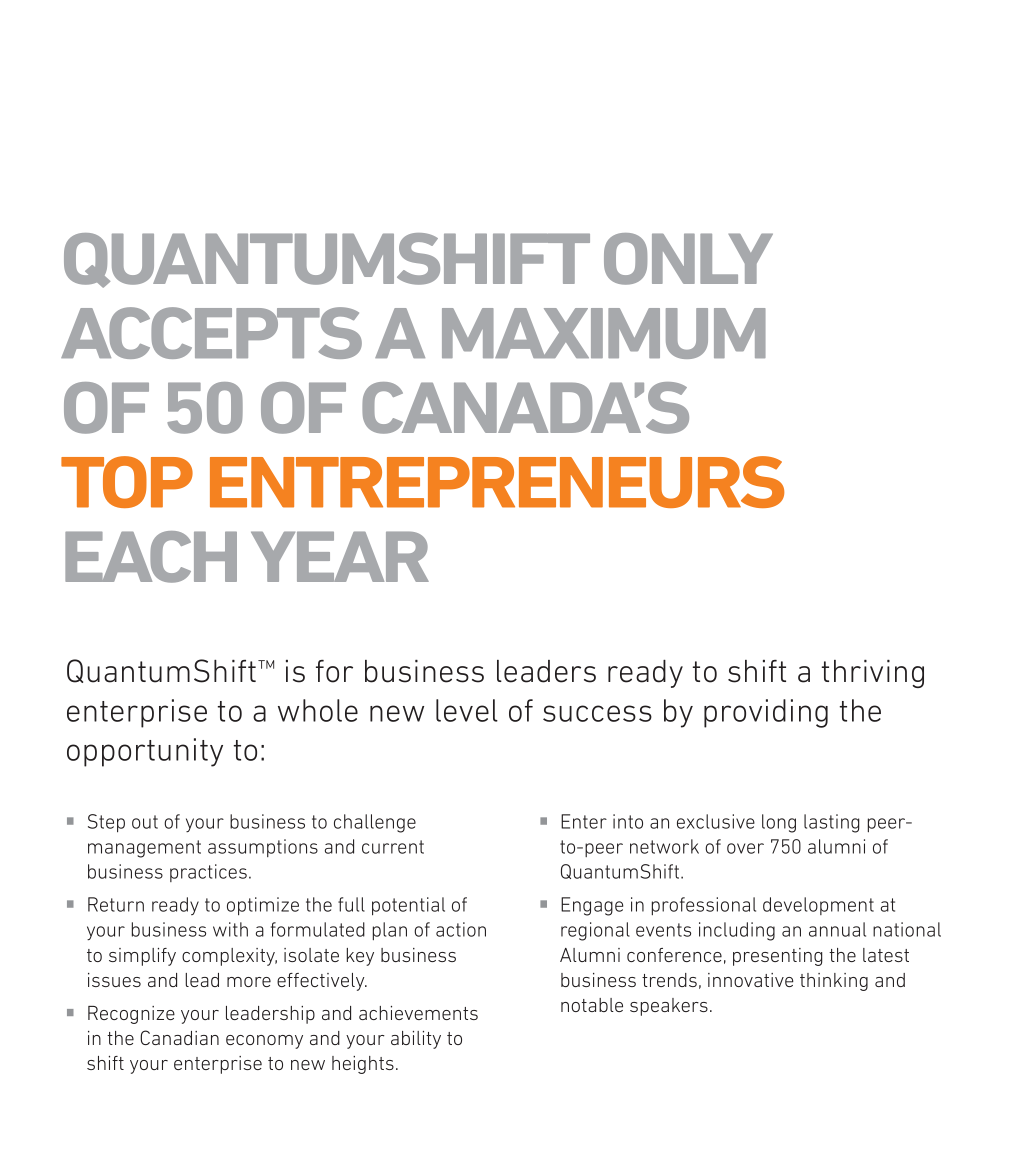 The height and width of the document is (1176, 1012). Describe the element at coordinates (604, 333) in the document. I see `MAXIMUM` at that location.
